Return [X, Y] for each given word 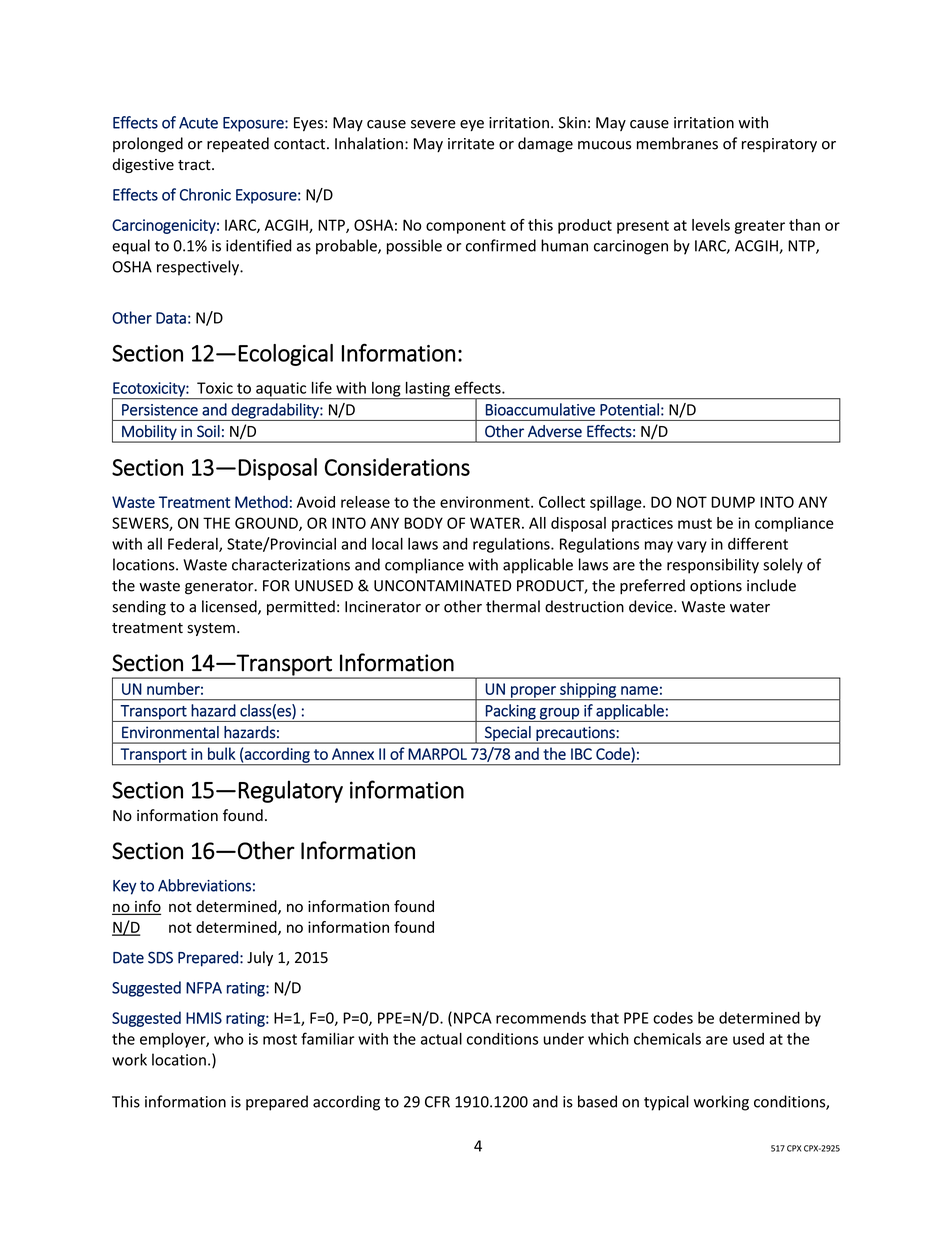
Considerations [397, 467]
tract [195, 165]
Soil [208, 431]
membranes [677, 143]
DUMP [733, 502]
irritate [471, 144]
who [229, 1039]
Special [508, 734]
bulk [222, 753]
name [639, 690]
